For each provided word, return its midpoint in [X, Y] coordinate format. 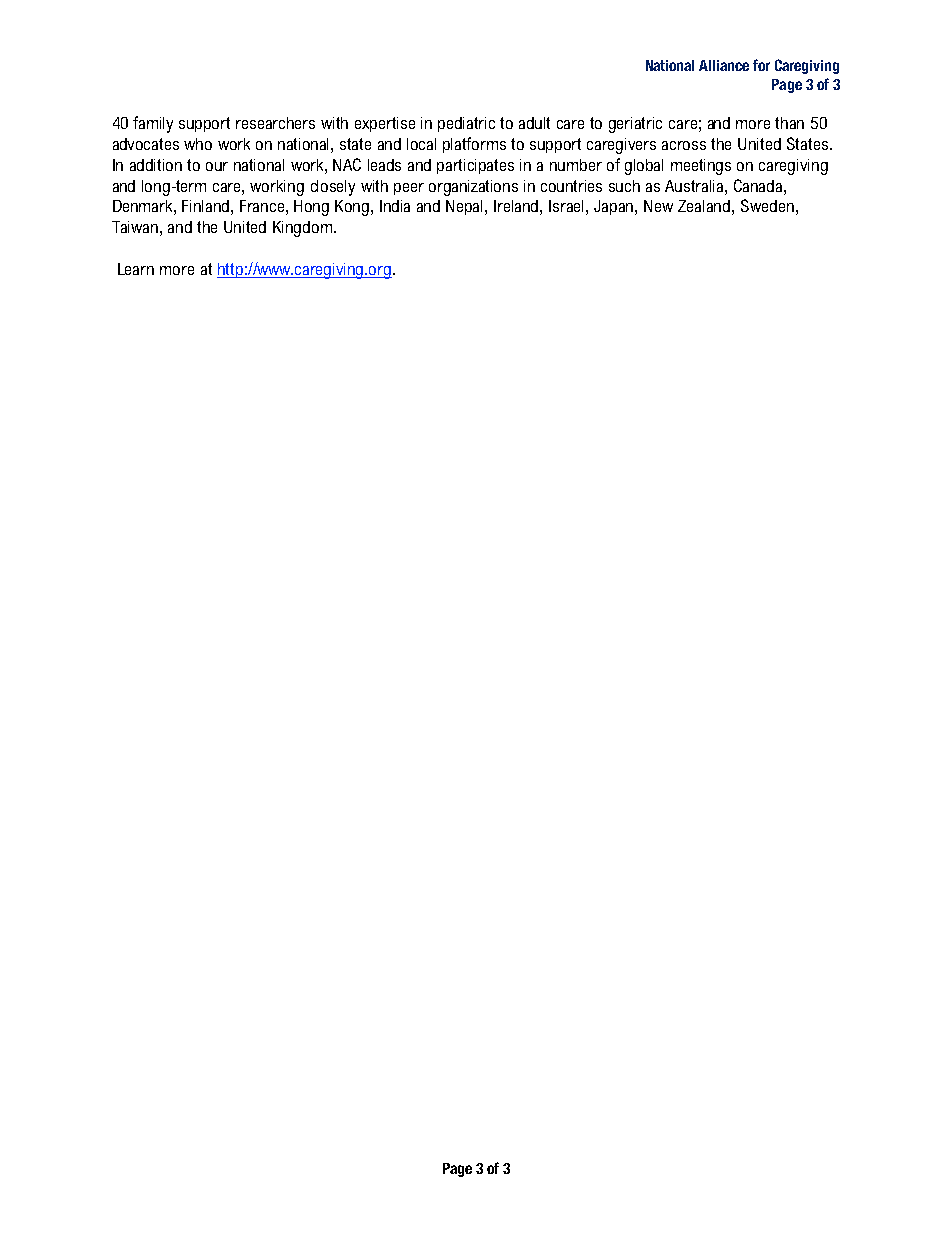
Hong [311, 208]
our [217, 166]
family [153, 124]
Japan [615, 207]
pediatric [466, 124]
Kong [353, 208]
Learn [136, 269]
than [789, 123]
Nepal [466, 207]
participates [475, 166]
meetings [701, 167]
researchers [275, 123]
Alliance [724, 65]
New [658, 206]
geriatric [635, 125]
